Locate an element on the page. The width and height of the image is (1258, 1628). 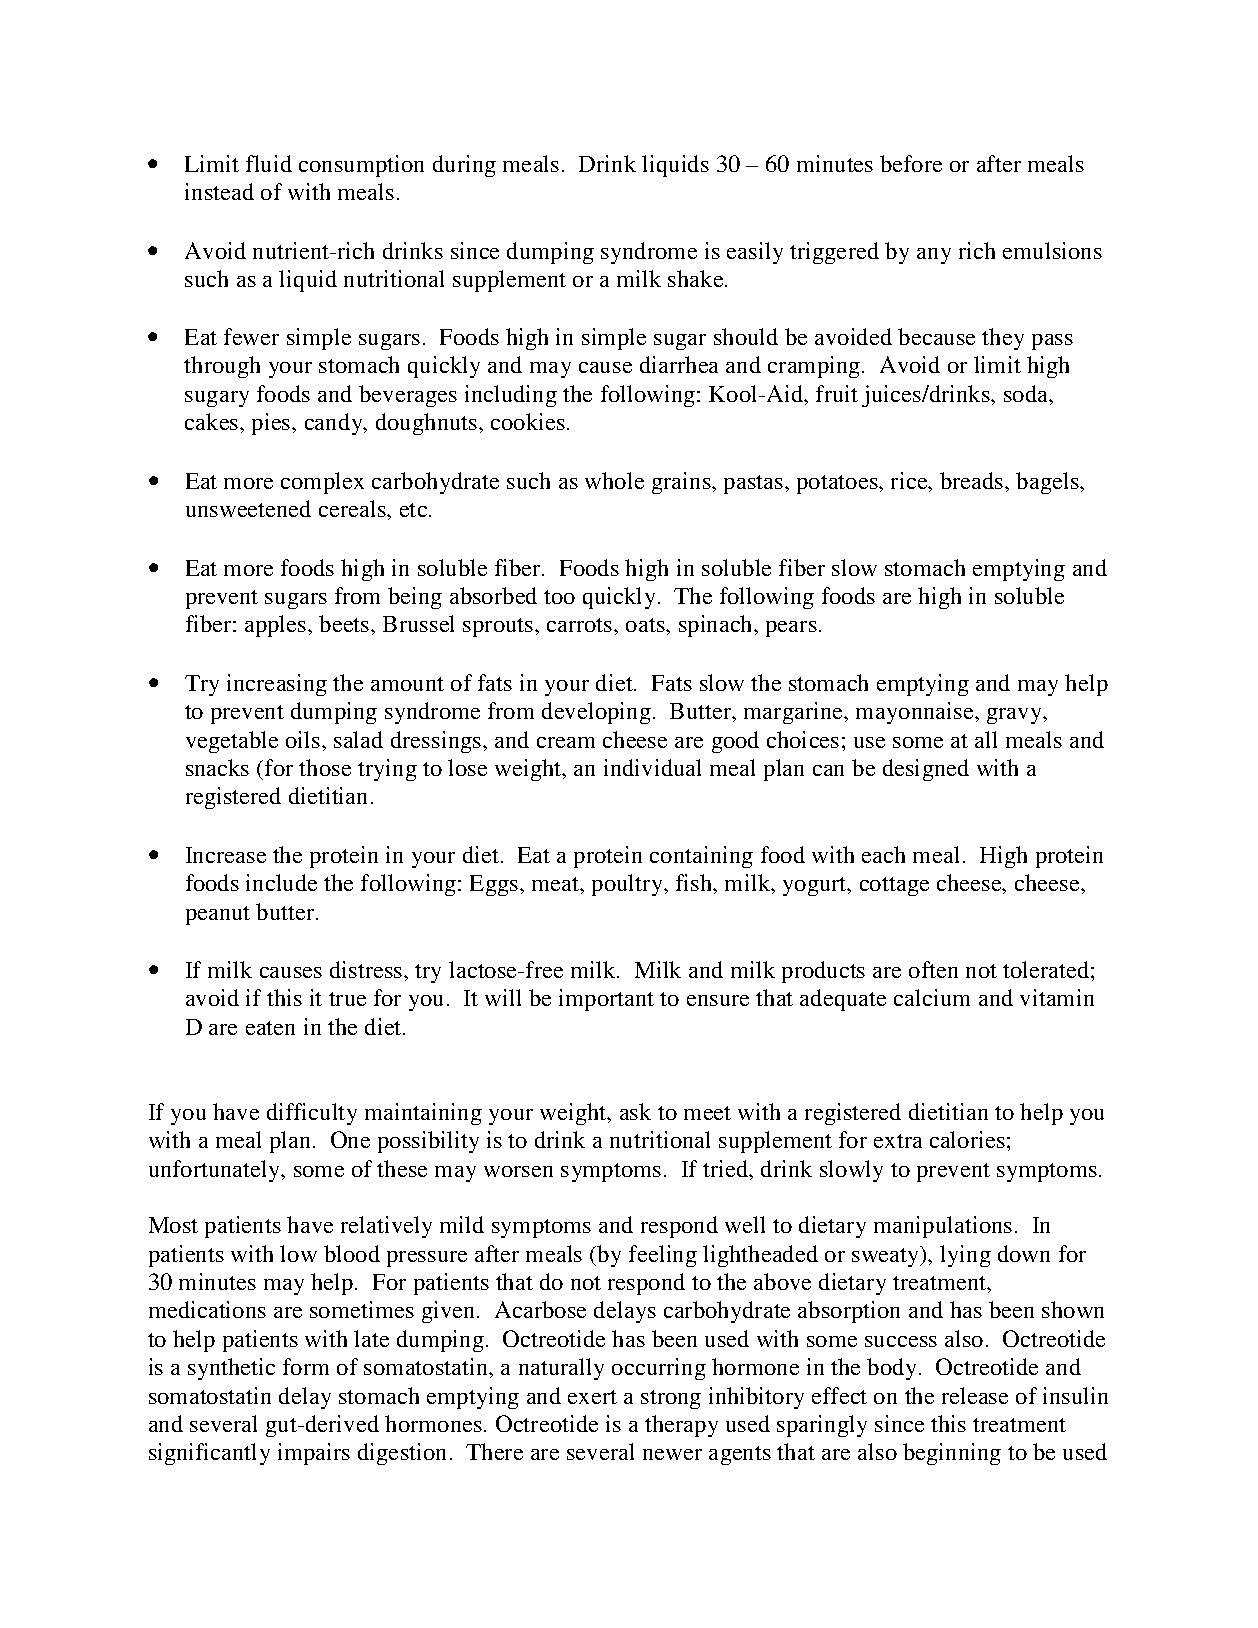
shake is located at coordinates (697, 278).
